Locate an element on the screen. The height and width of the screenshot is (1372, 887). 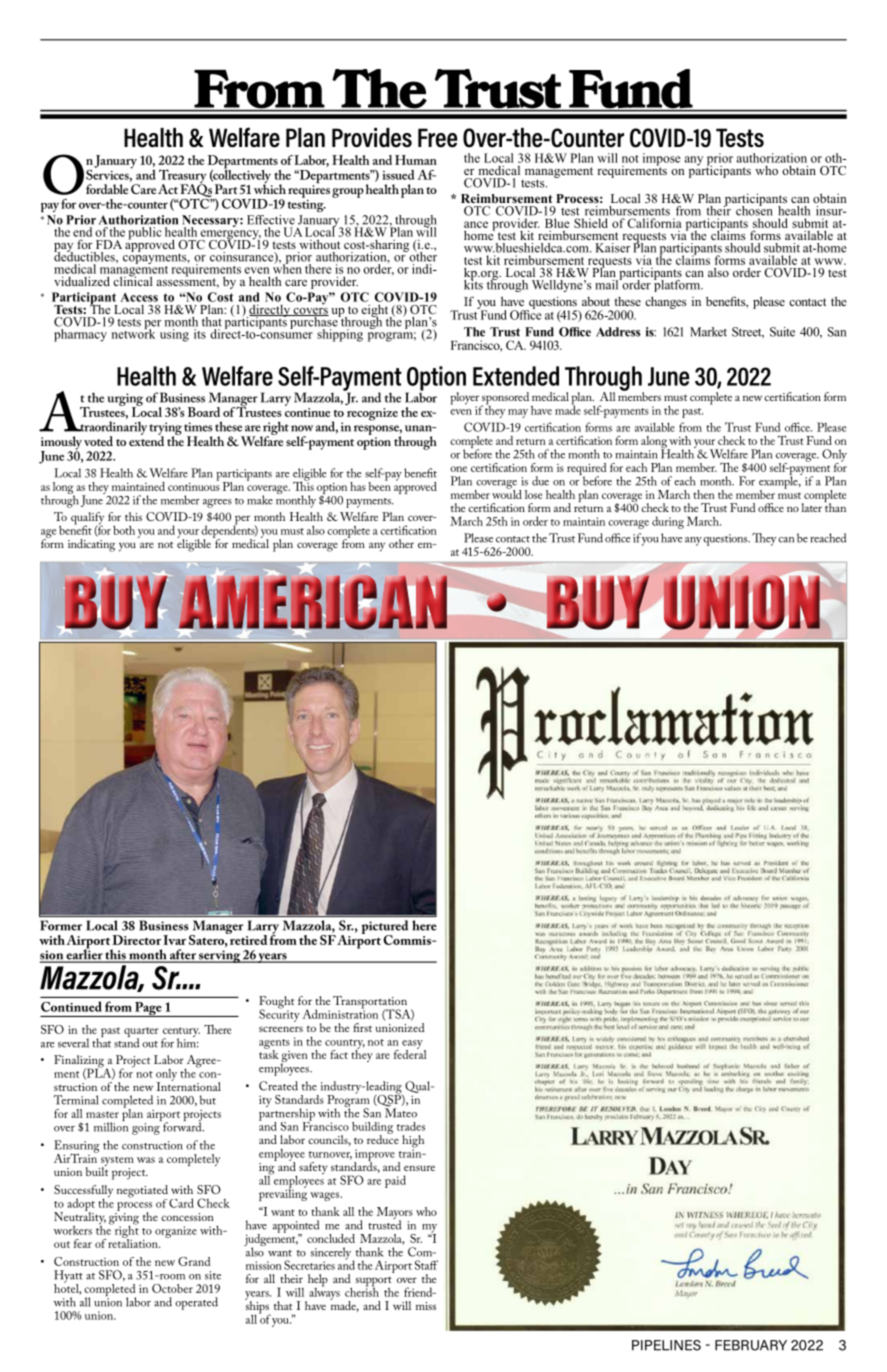
Ivar is located at coordinates (174, 940).
